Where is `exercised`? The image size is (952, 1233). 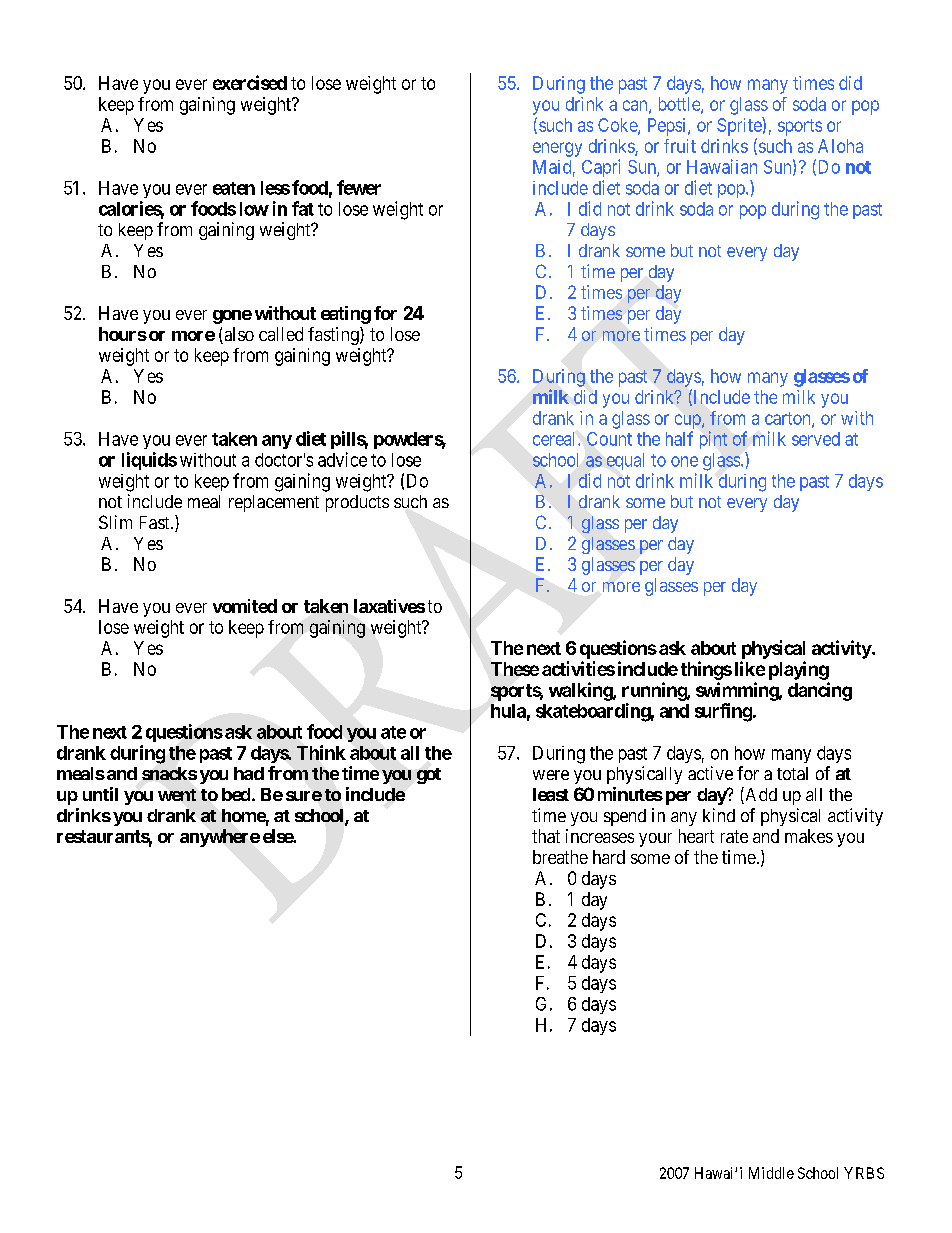 exercised is located at coordinates (250, 82).
